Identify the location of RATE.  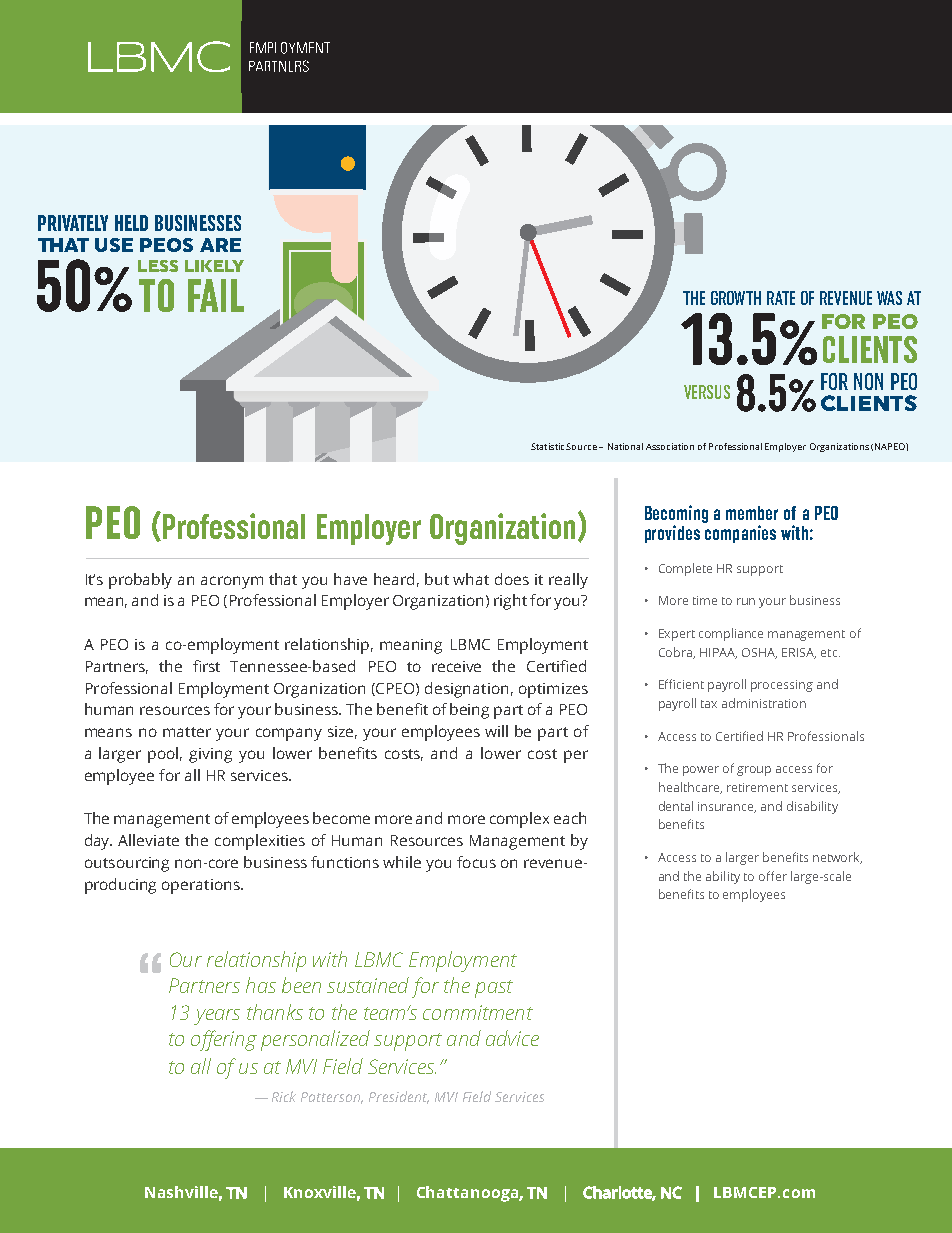
(781, 298).
